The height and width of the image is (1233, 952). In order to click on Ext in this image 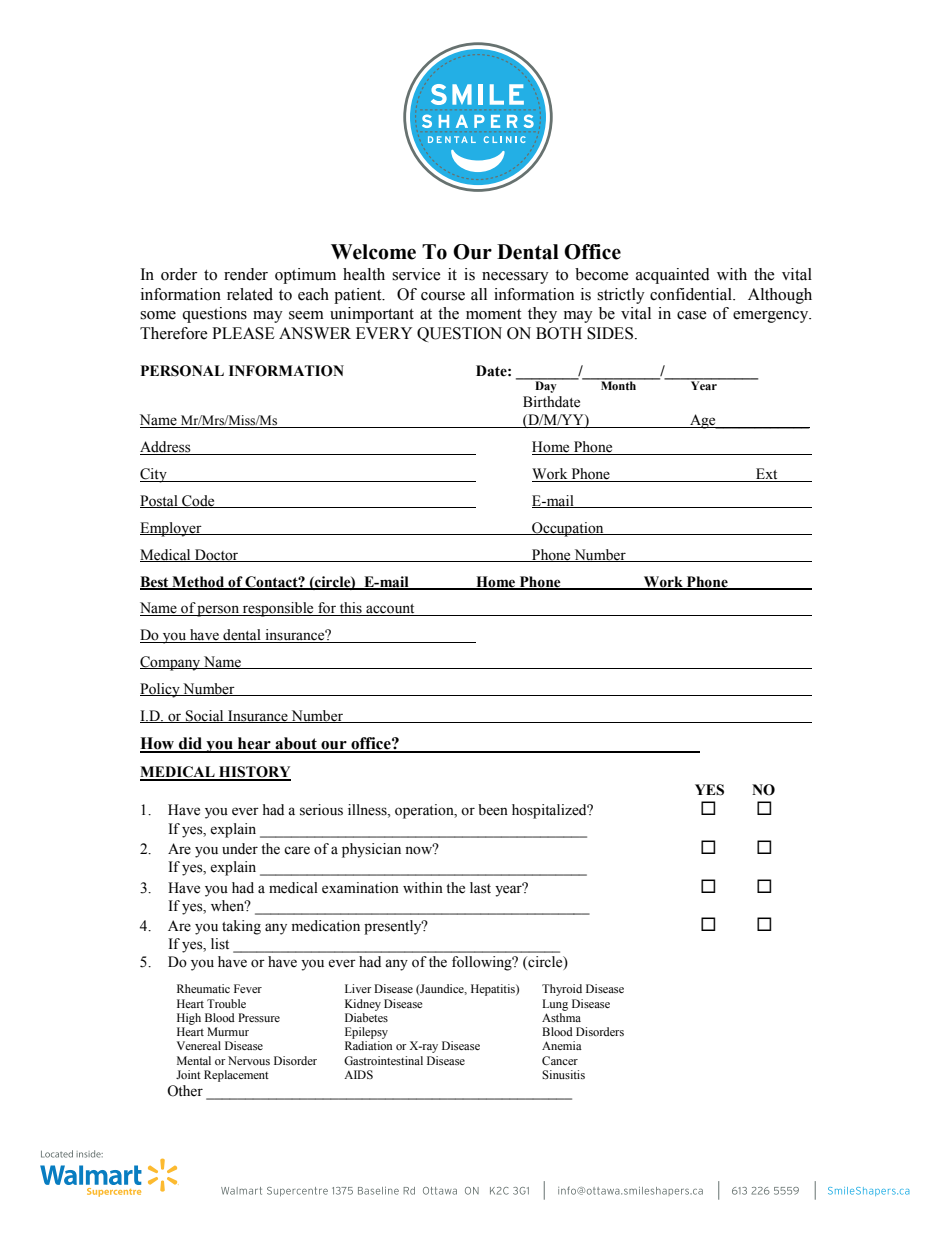, I will do `click(767, 475)`.
